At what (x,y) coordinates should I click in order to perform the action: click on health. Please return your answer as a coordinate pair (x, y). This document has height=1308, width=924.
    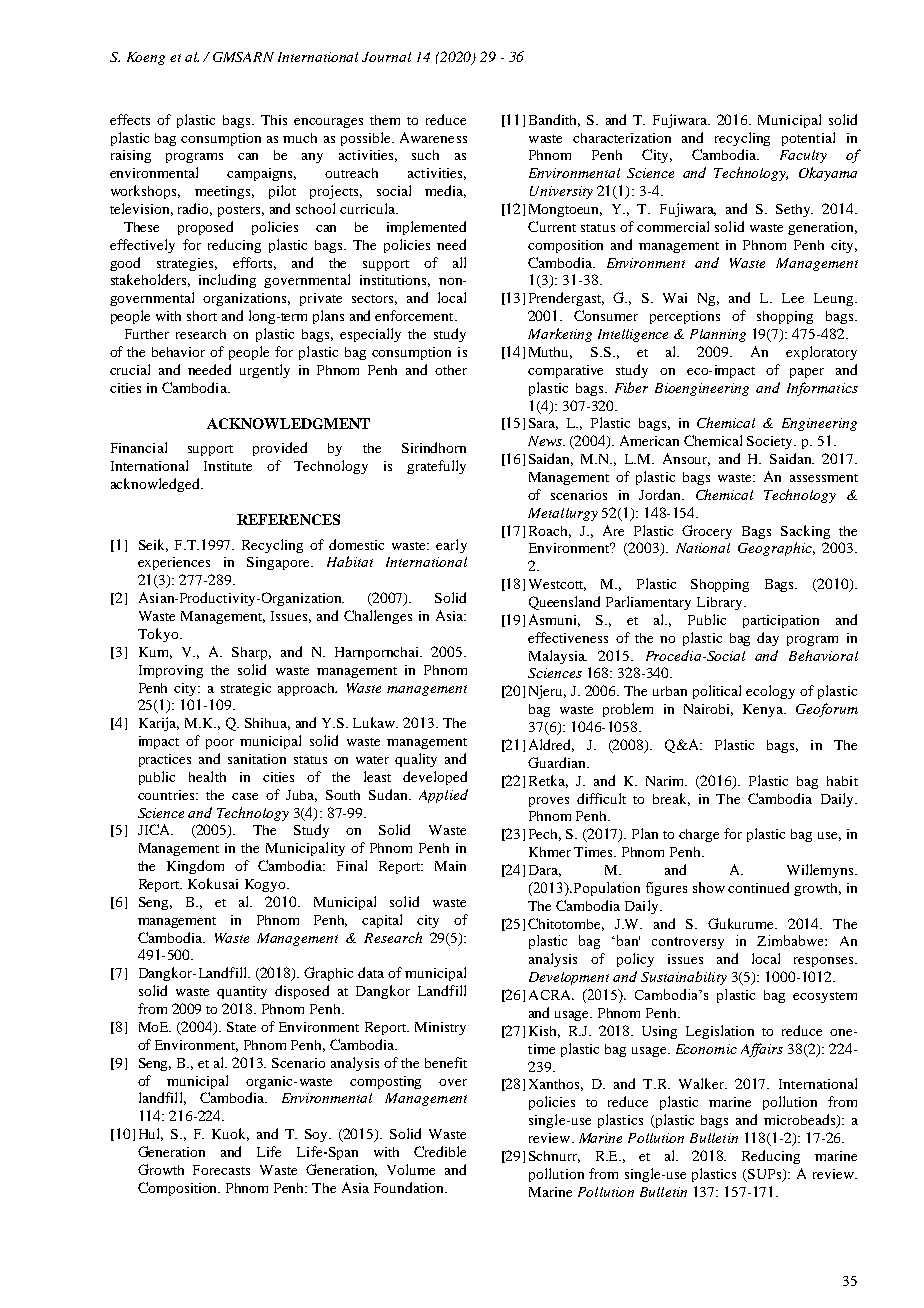
    Looking at the image, I should click on (207, 776).
